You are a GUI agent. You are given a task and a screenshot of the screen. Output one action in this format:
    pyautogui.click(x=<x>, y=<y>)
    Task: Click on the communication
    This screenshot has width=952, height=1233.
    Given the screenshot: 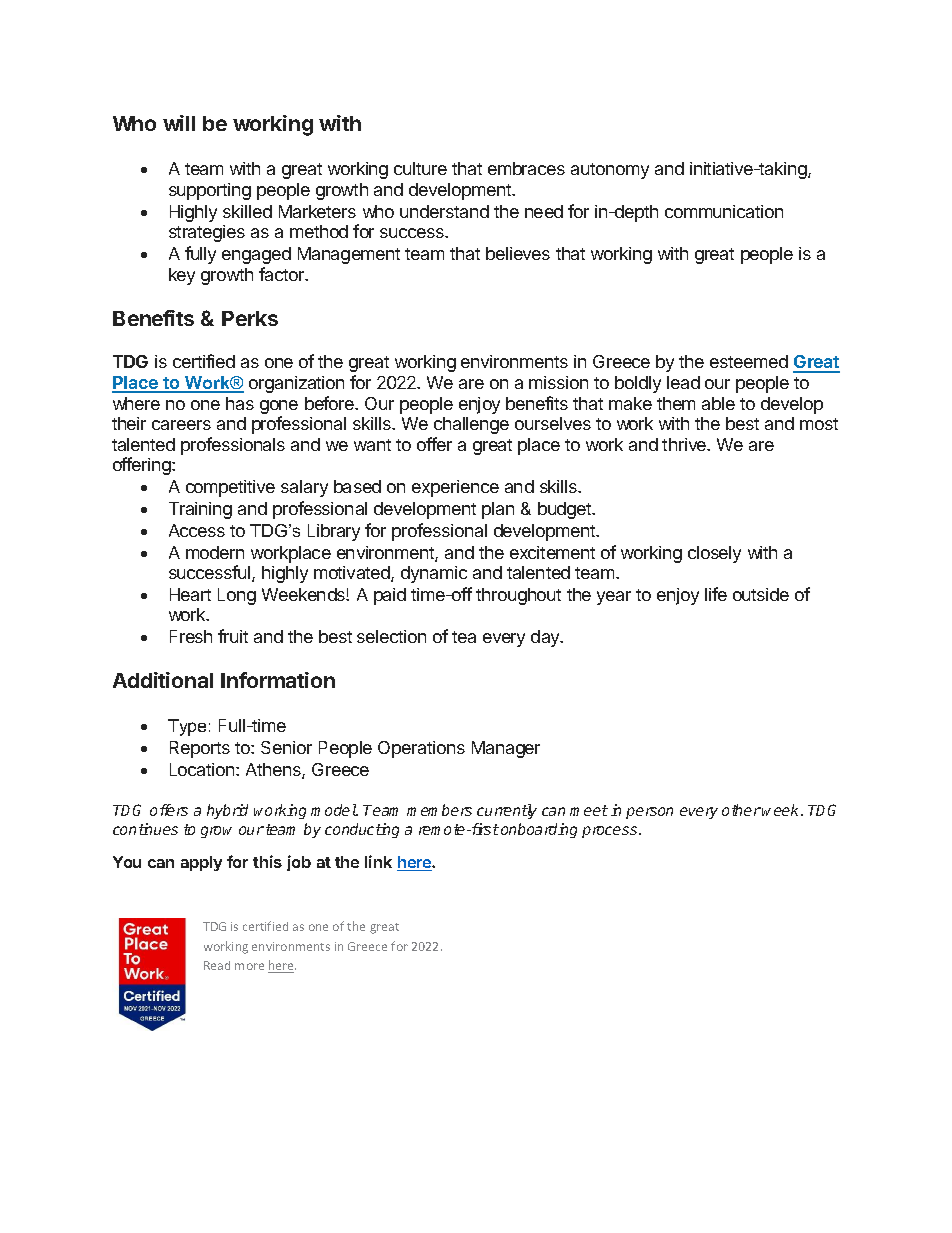 What is the action you would take?
    pyautogui.click(x=724, y=211)
